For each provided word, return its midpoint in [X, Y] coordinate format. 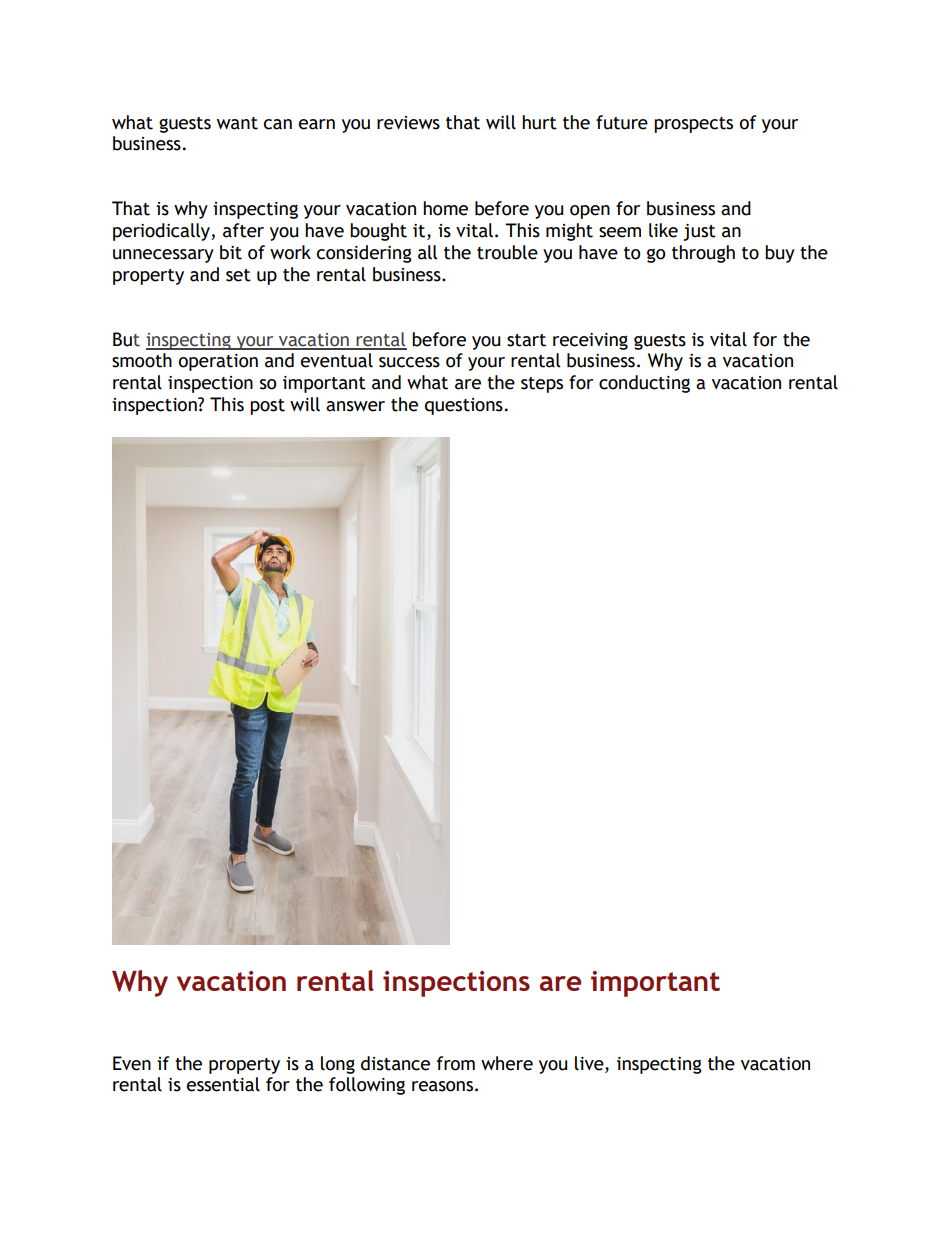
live [590, 1063]
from [456, 1063]
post [267, 407]
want [237, 123]
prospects [693, 125]
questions [464, 406]
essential [223, 1084]
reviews [408, 123]
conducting [644, 384]
